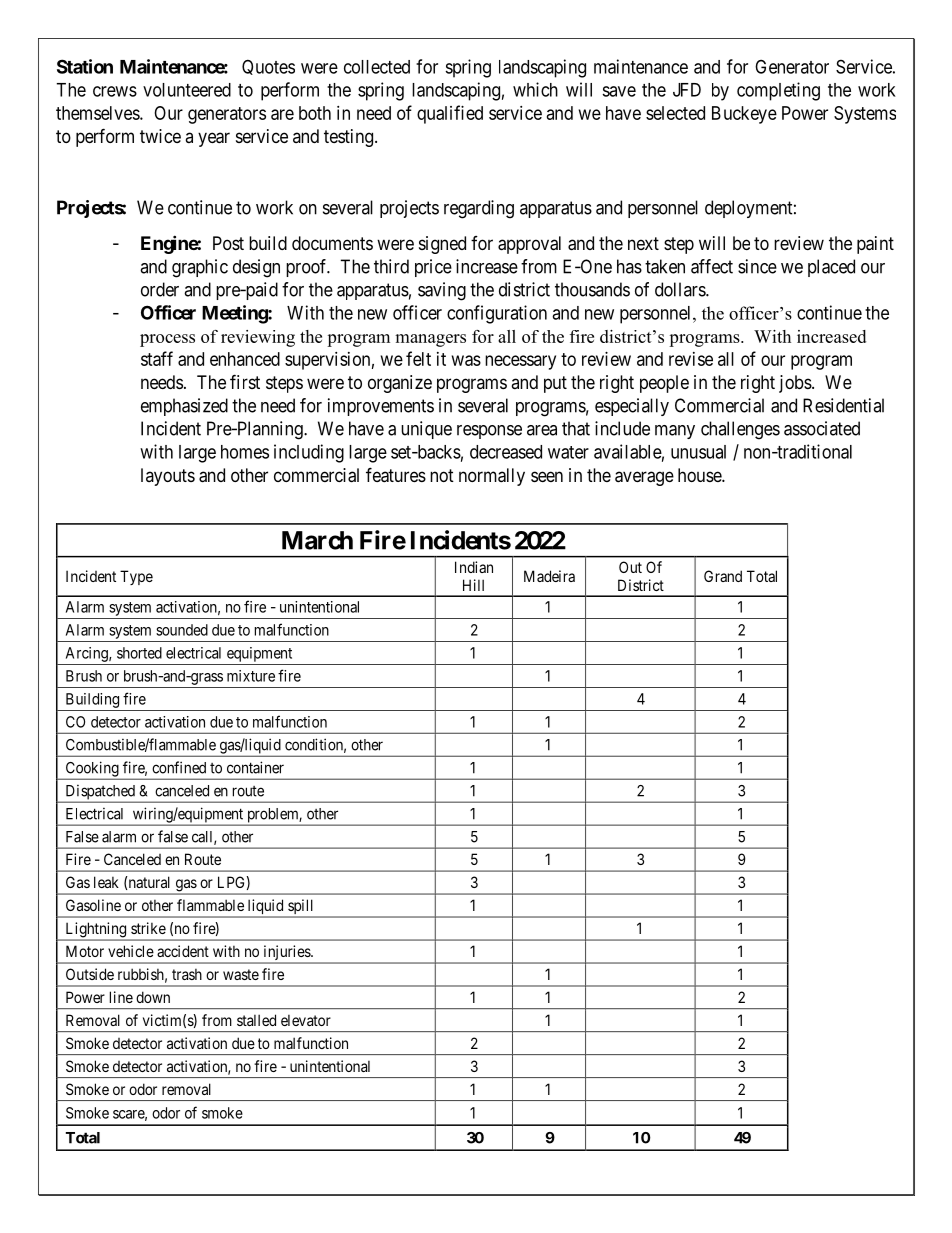 The image size is (952, 1233). What do you see at coordinates (489, 432) in the screenshot?
I see `response` at bounding box center [489, 432].
